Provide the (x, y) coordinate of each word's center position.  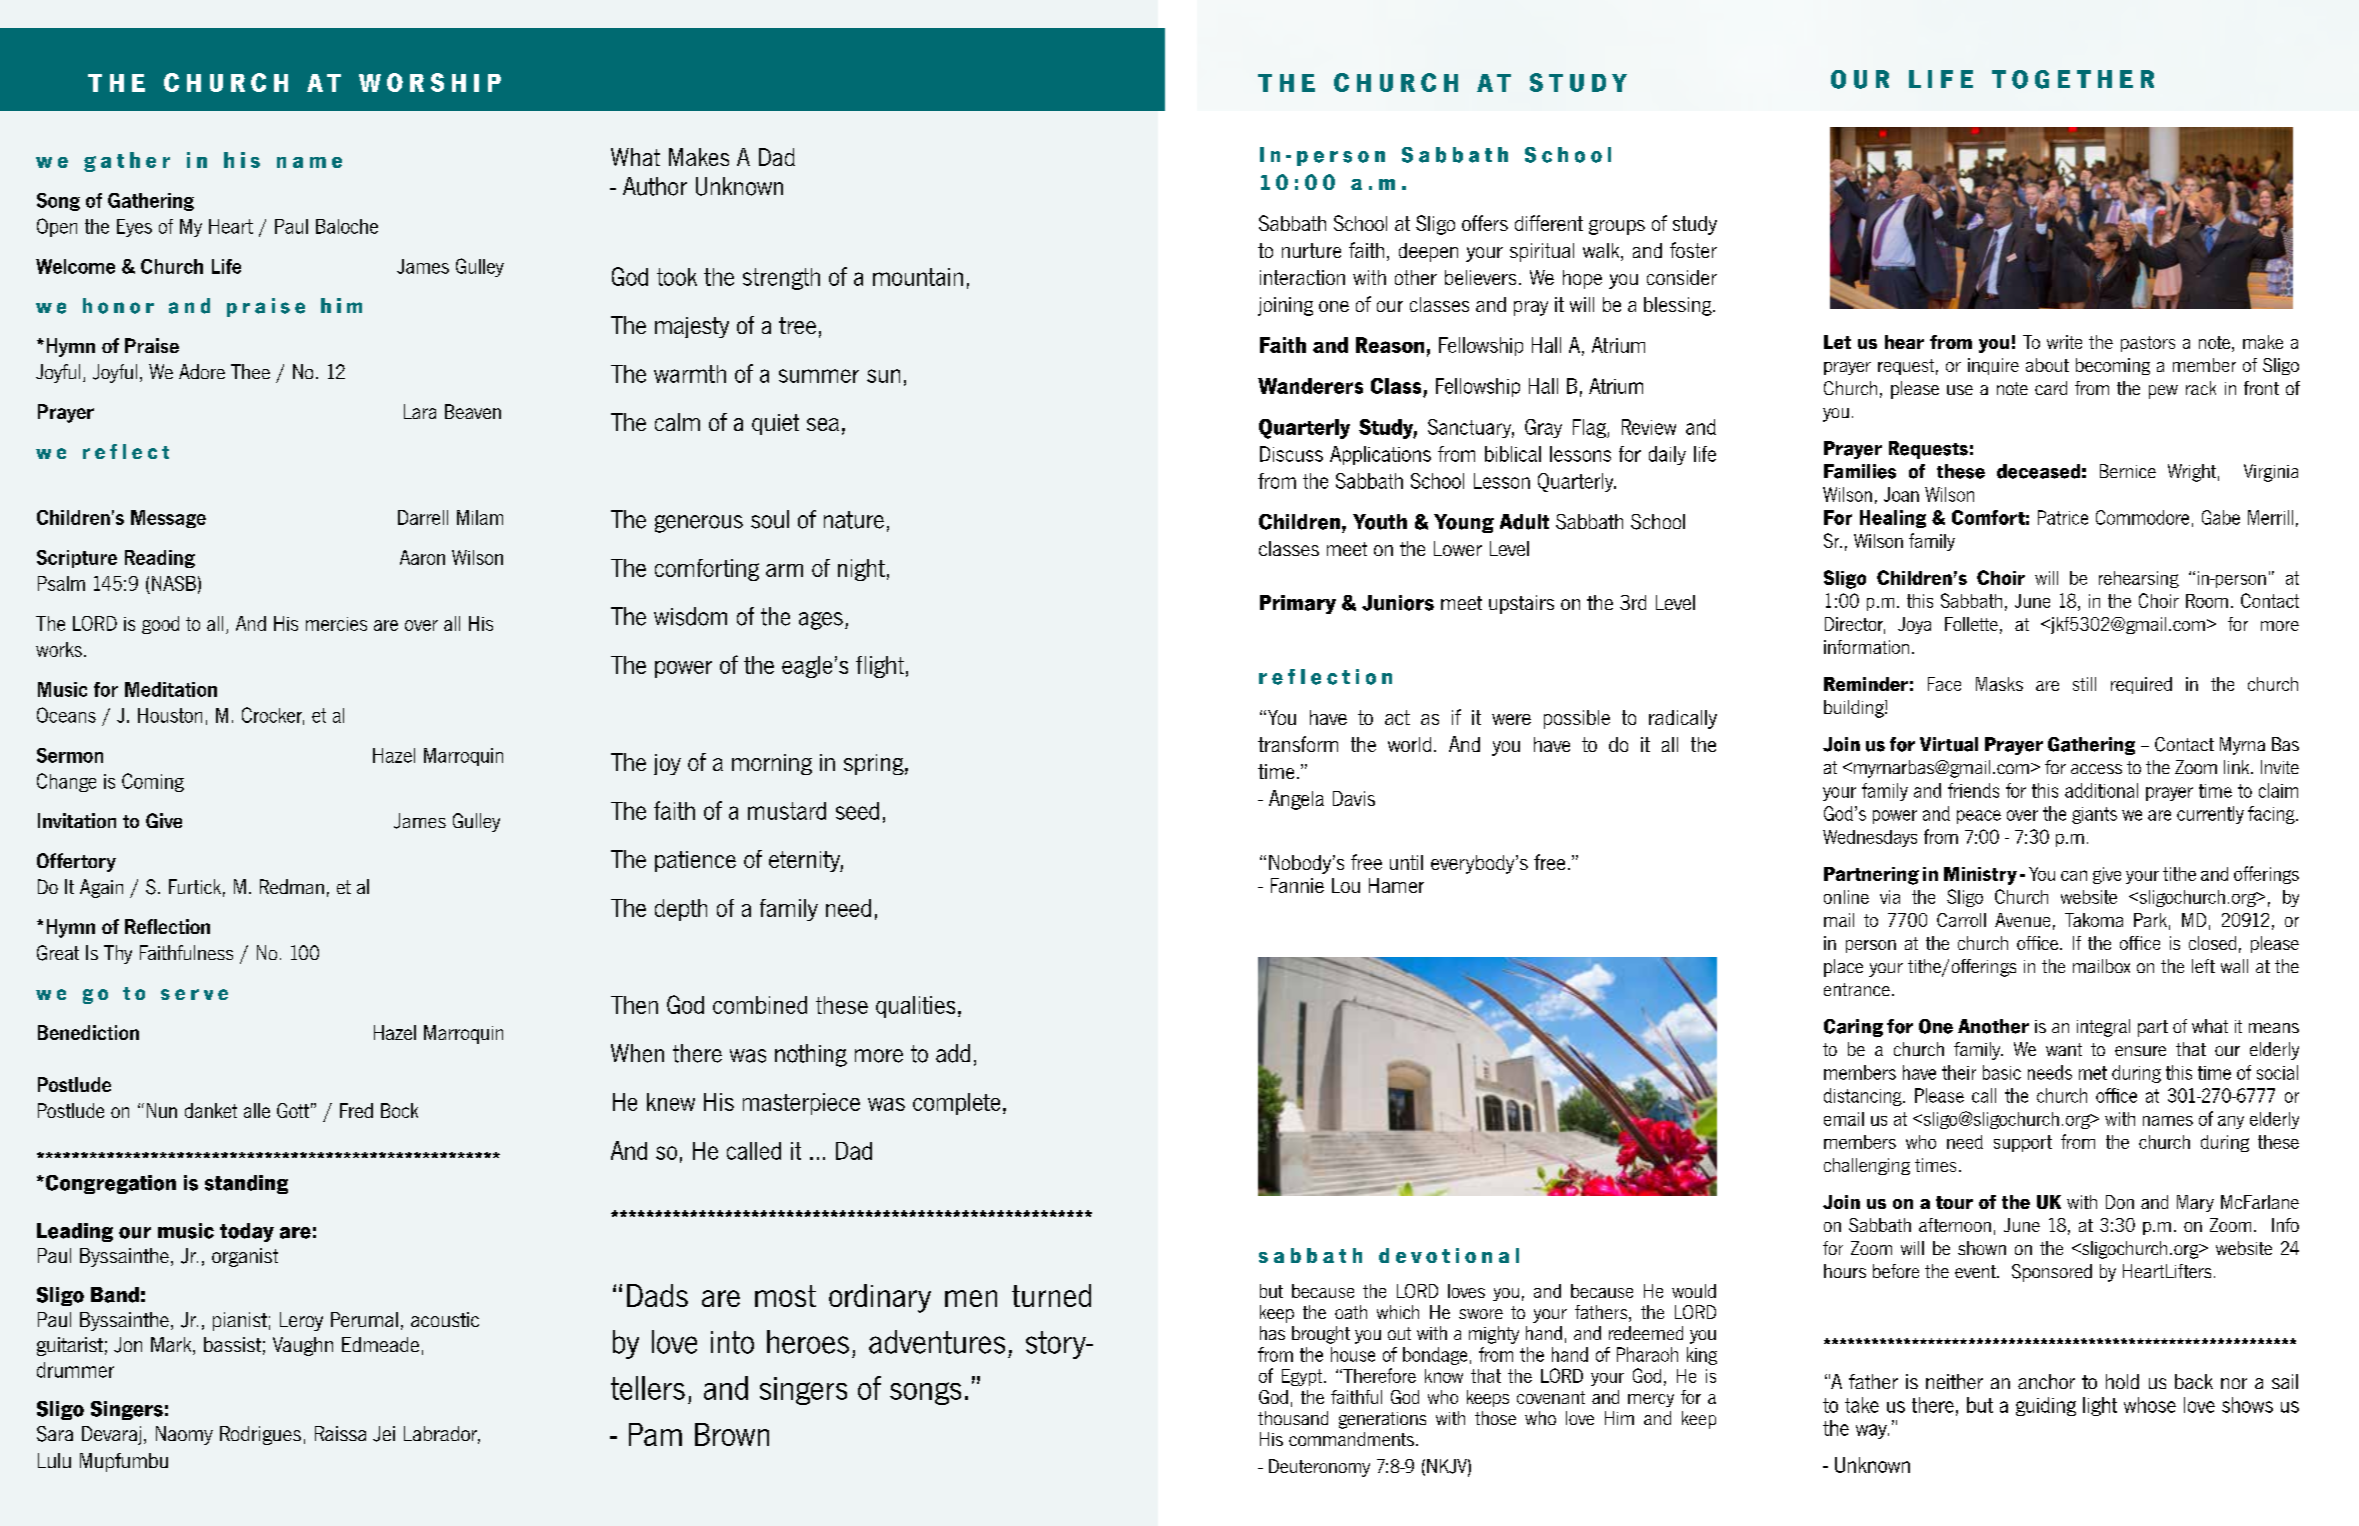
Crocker (273, 716)
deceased (2038, 471)
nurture (1311, 250)
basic (2002, 1072)
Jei (384, 1434)
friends (1973, 790)
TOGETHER (2073, 79)
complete (956, 1104)
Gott (293, 1110)
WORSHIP (430, 82)
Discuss (1291, 454)
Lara (420, 411)
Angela (1296, 800)
